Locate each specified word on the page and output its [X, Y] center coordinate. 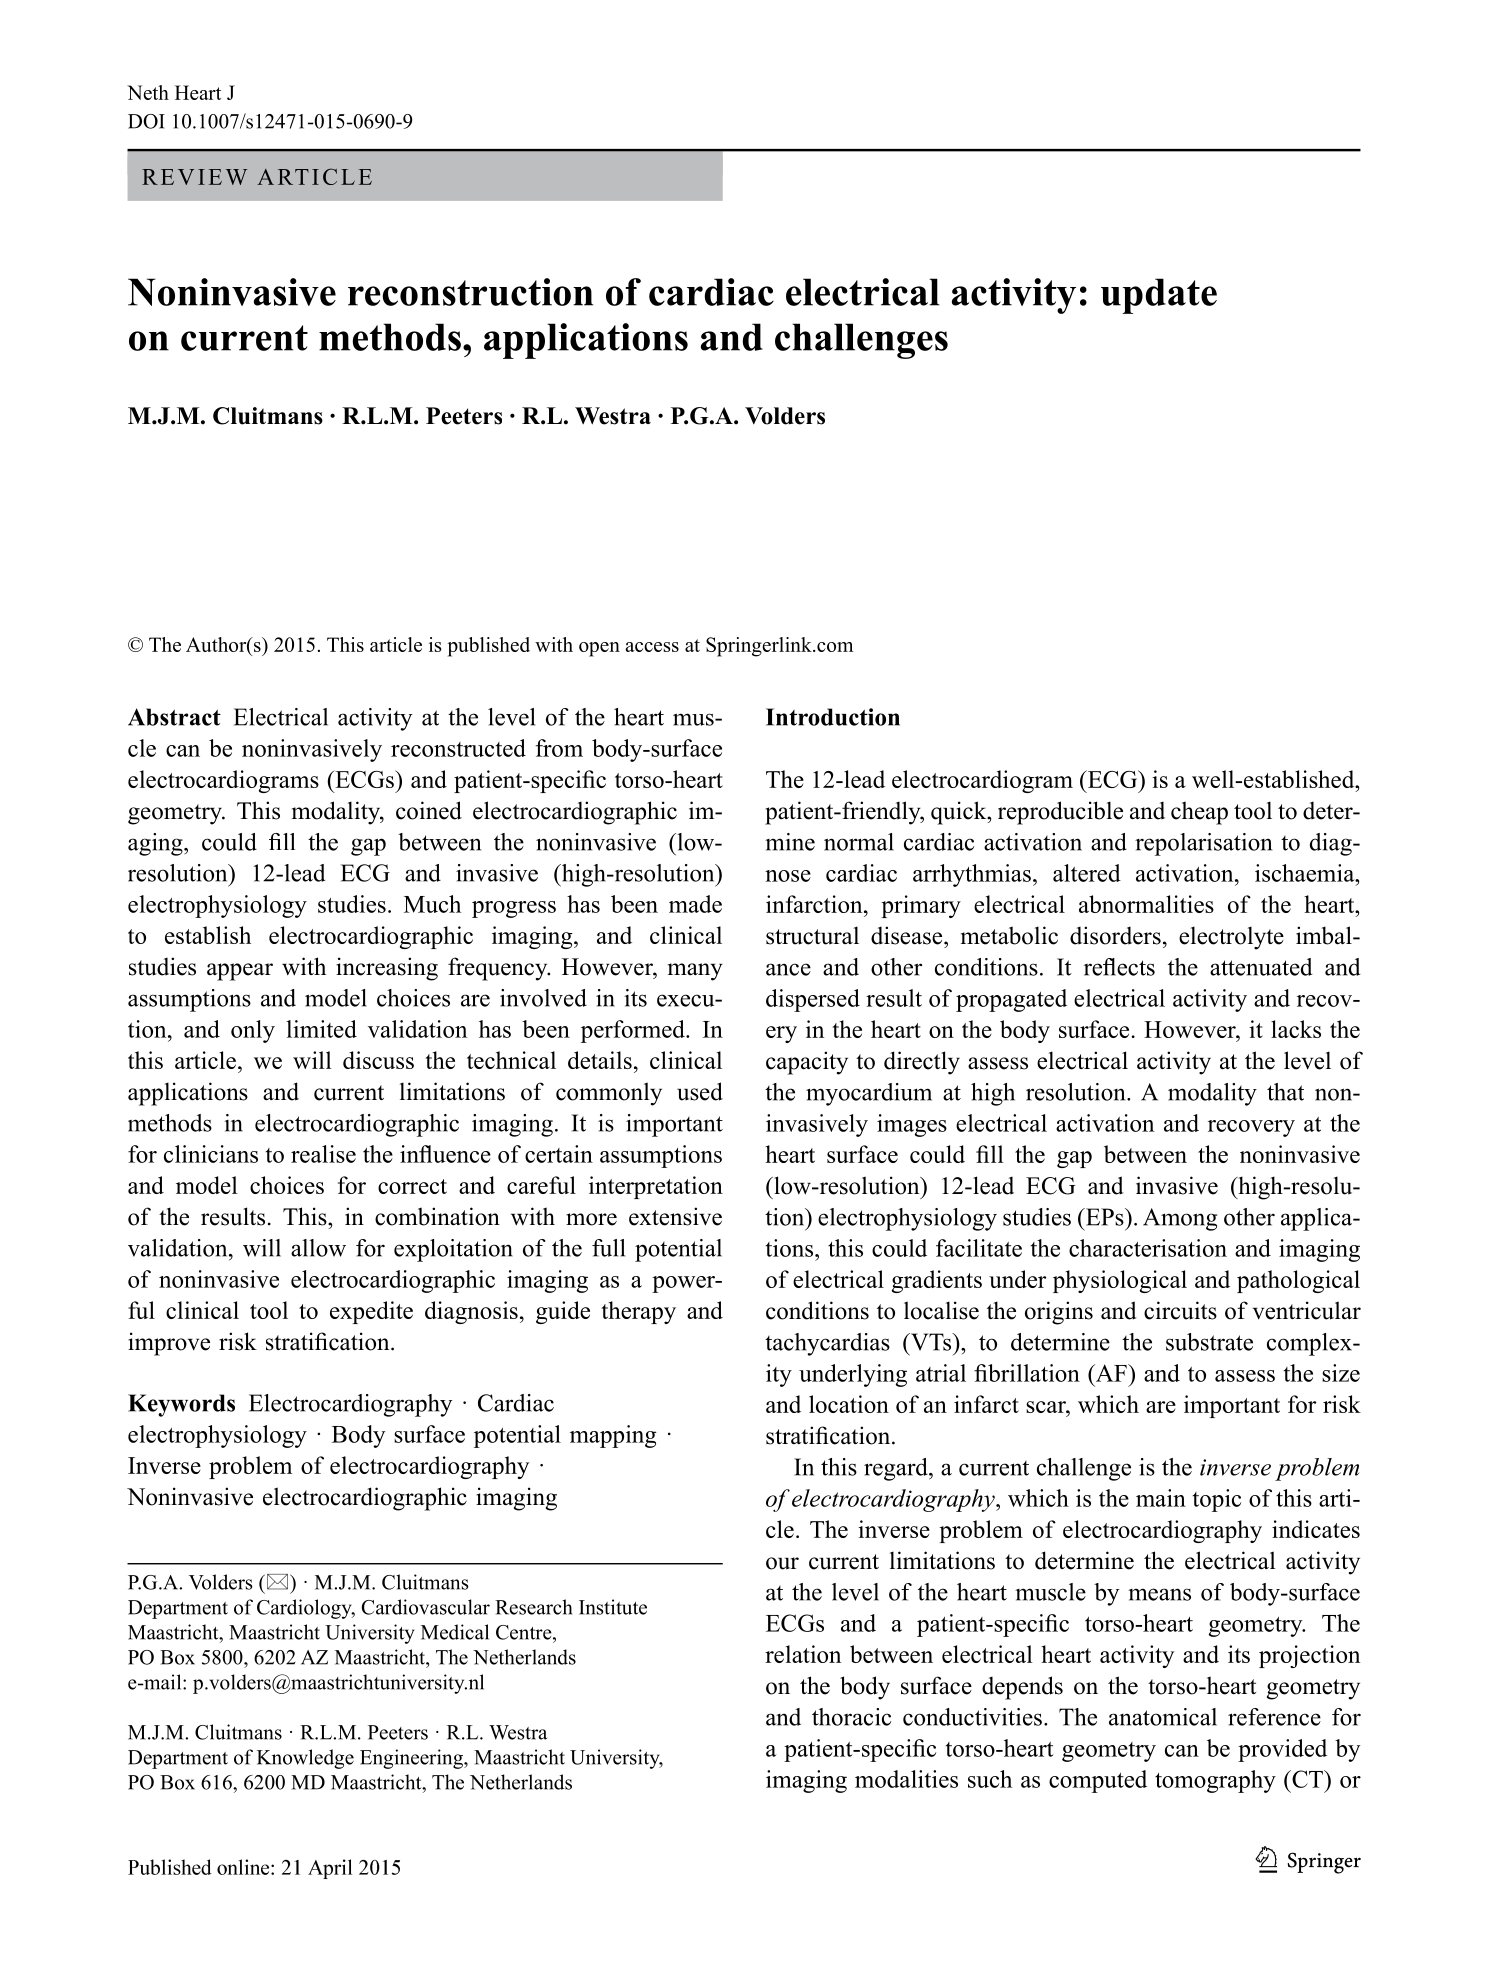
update [1159, 296]
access [652, 647]
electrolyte [1231, 938]
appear [240, 972]
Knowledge [305, 1759]
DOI [146, 121]
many [695, 972]
